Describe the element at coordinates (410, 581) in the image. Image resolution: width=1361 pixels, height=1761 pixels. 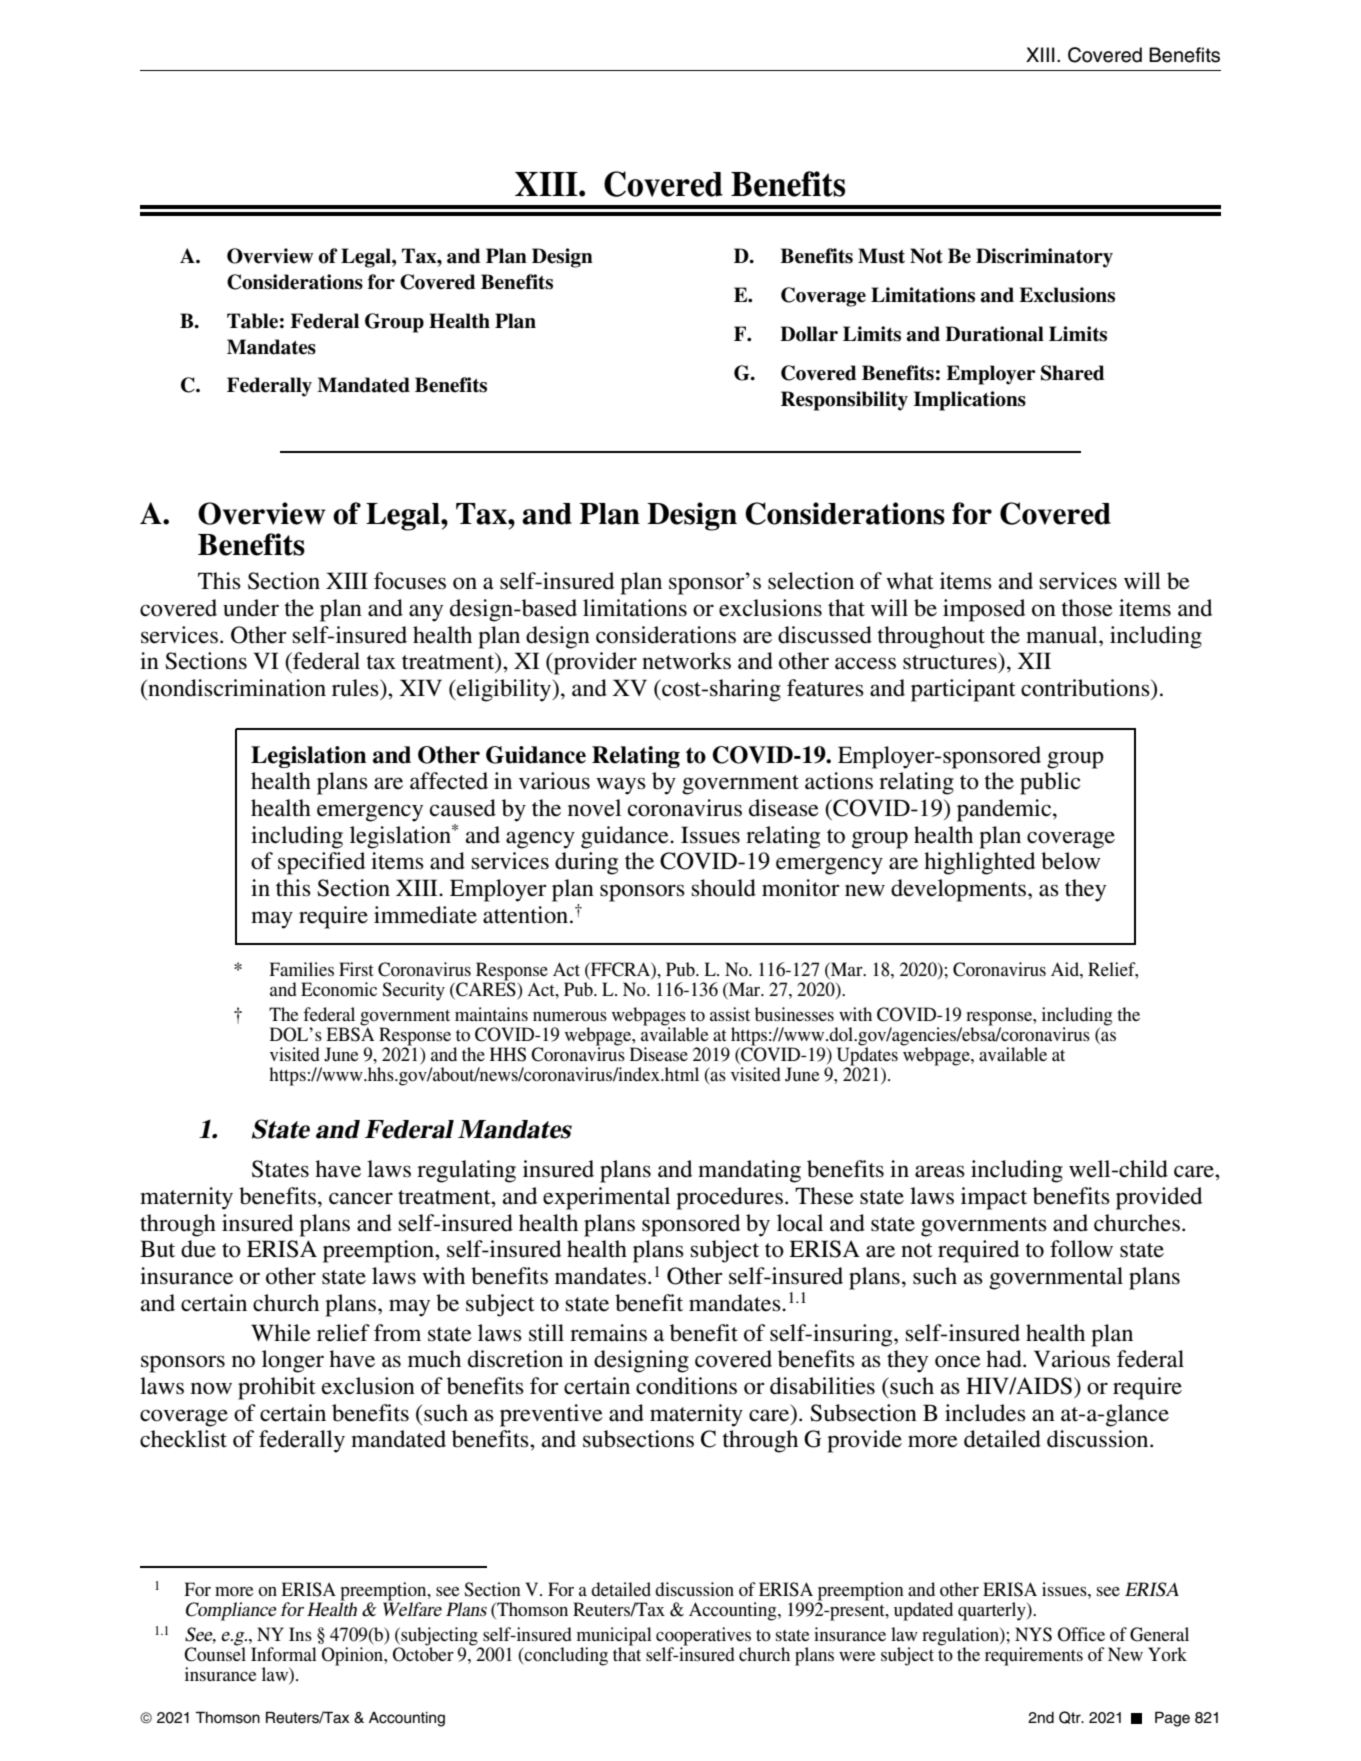
I see `focuses` at that location.
